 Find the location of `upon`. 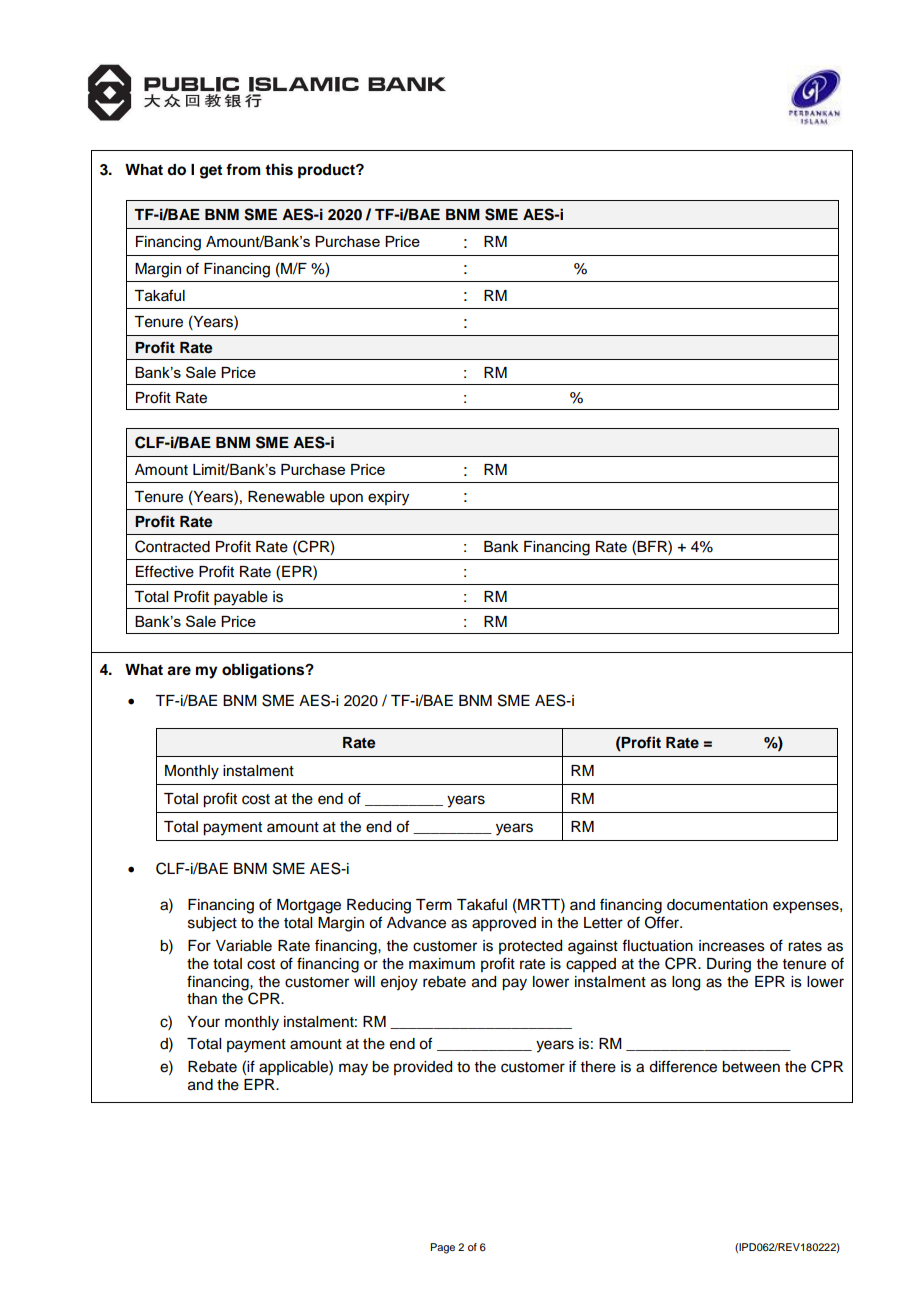

upon is located at coordinates (346, 499).
